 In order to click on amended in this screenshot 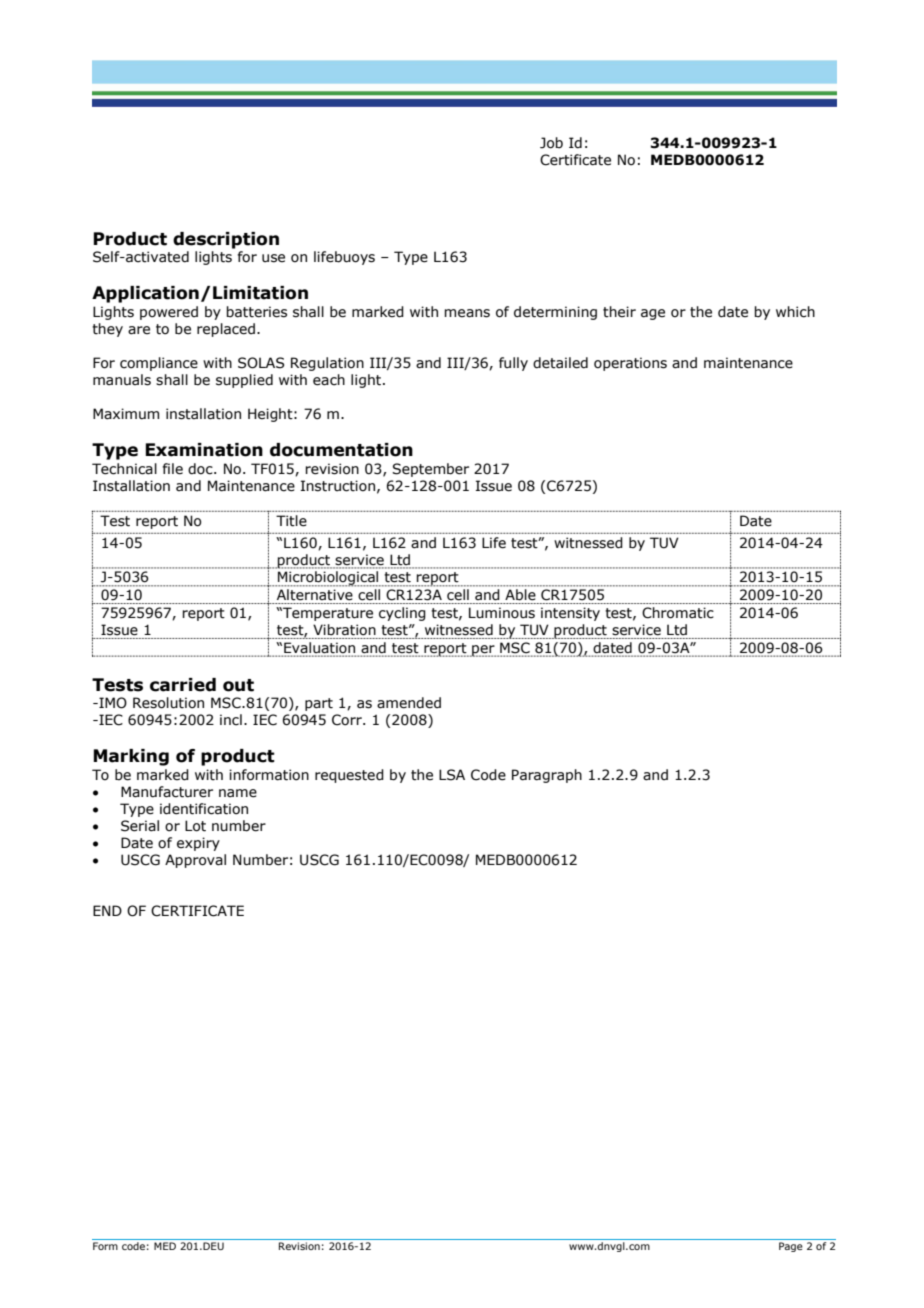, I will do `click(409, 703)`.
